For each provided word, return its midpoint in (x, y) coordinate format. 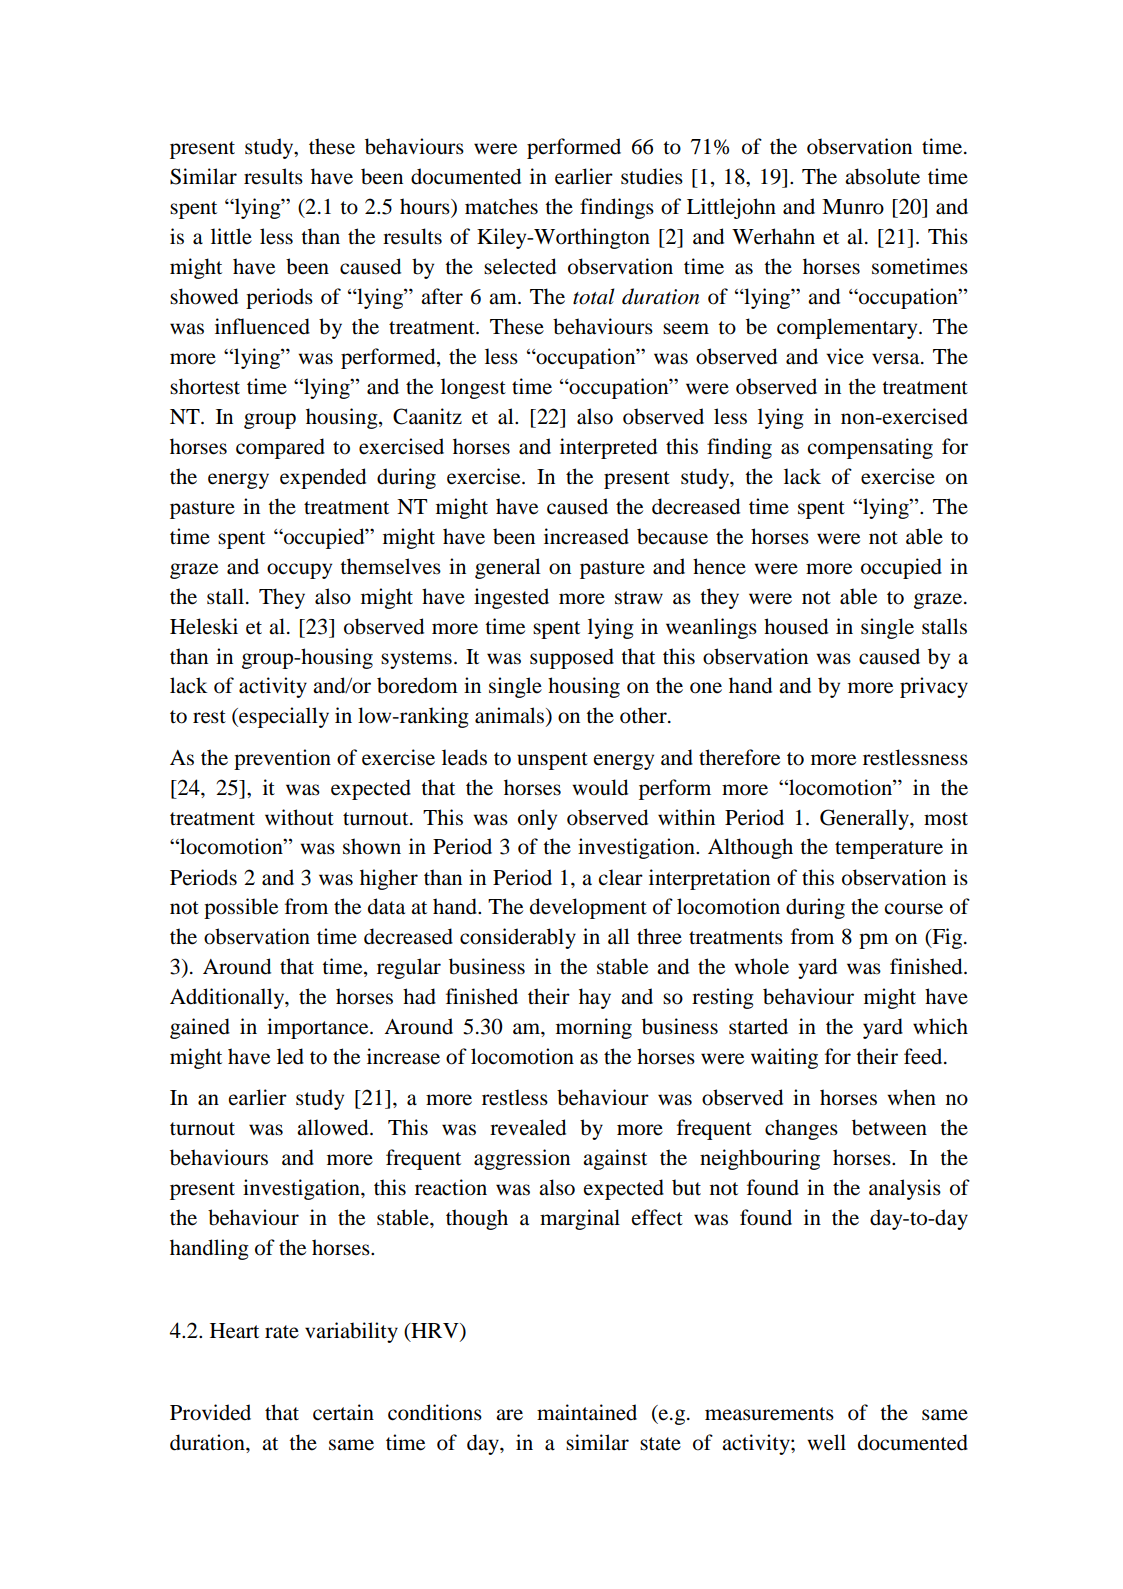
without (299, 817)
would (600, 787)
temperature (889, 850)
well (826, 1442)
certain (343, 1412)
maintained (587, 1412)
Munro (853, 207)
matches (501, 206)
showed (204, 296)
